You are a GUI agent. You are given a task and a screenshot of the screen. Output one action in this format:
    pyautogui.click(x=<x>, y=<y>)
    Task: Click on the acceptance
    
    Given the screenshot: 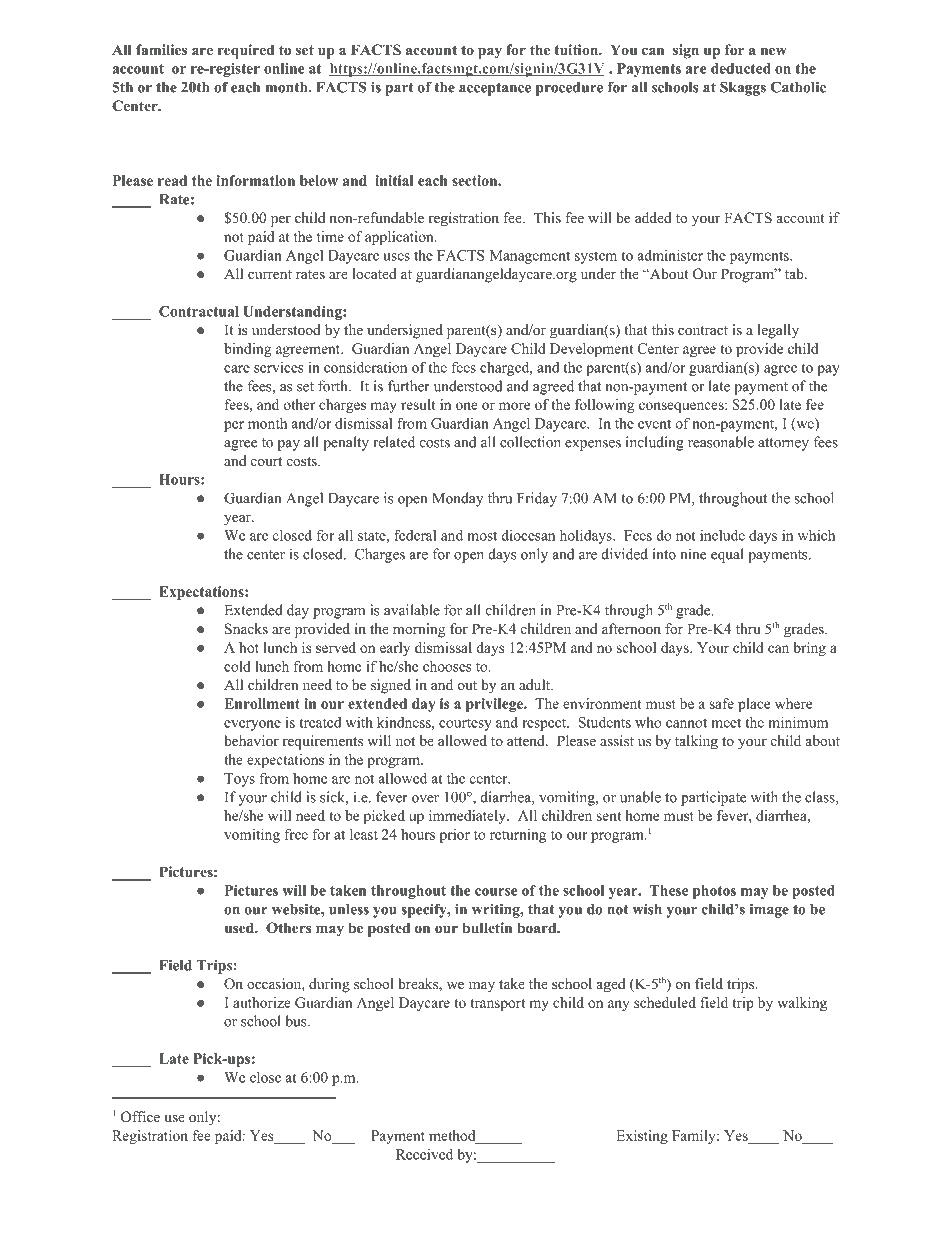 What is the action you would take?
    pyautogui.click(x=495, y=89)
